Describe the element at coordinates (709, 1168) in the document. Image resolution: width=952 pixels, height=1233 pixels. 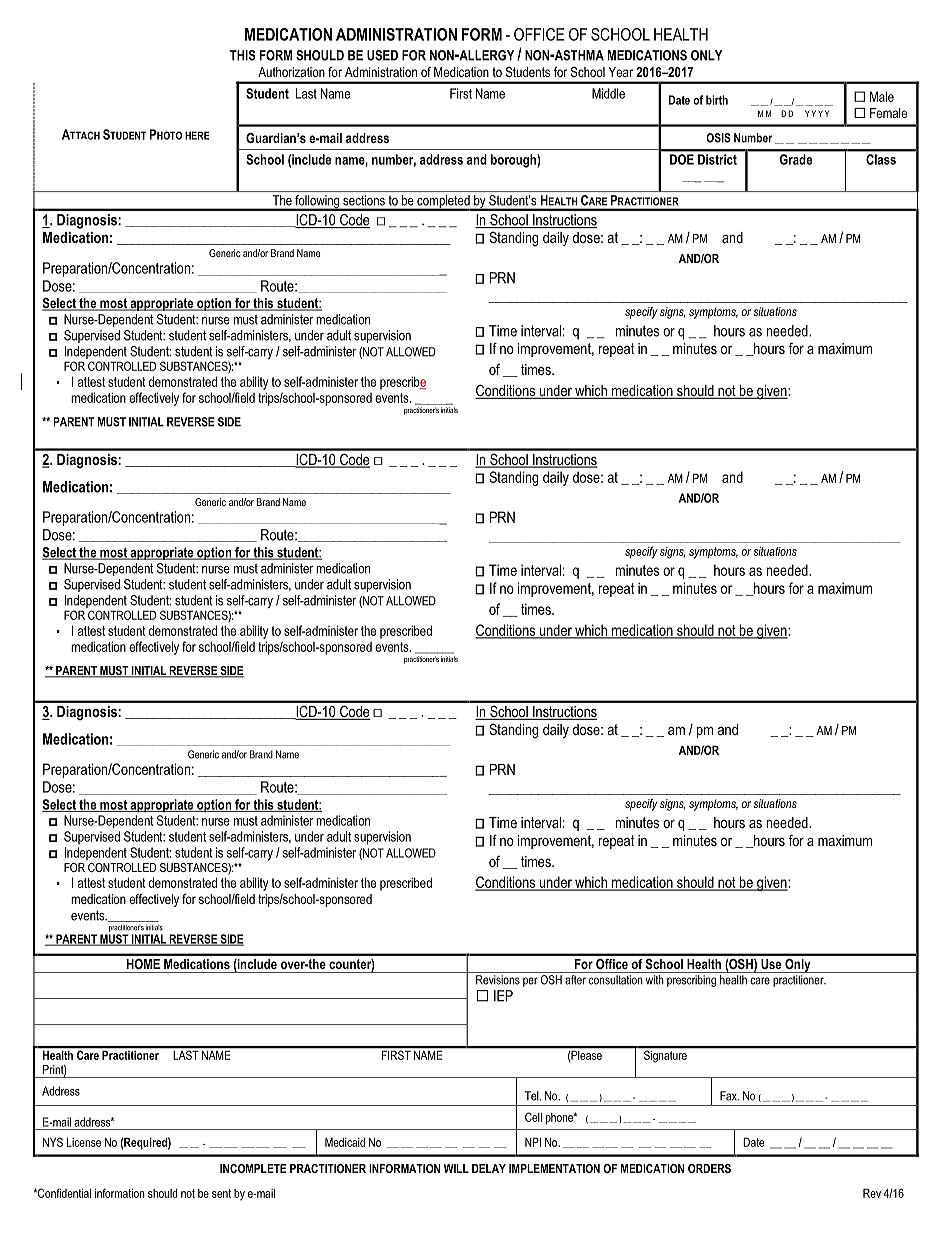
I see `ORDERS` at that location.
